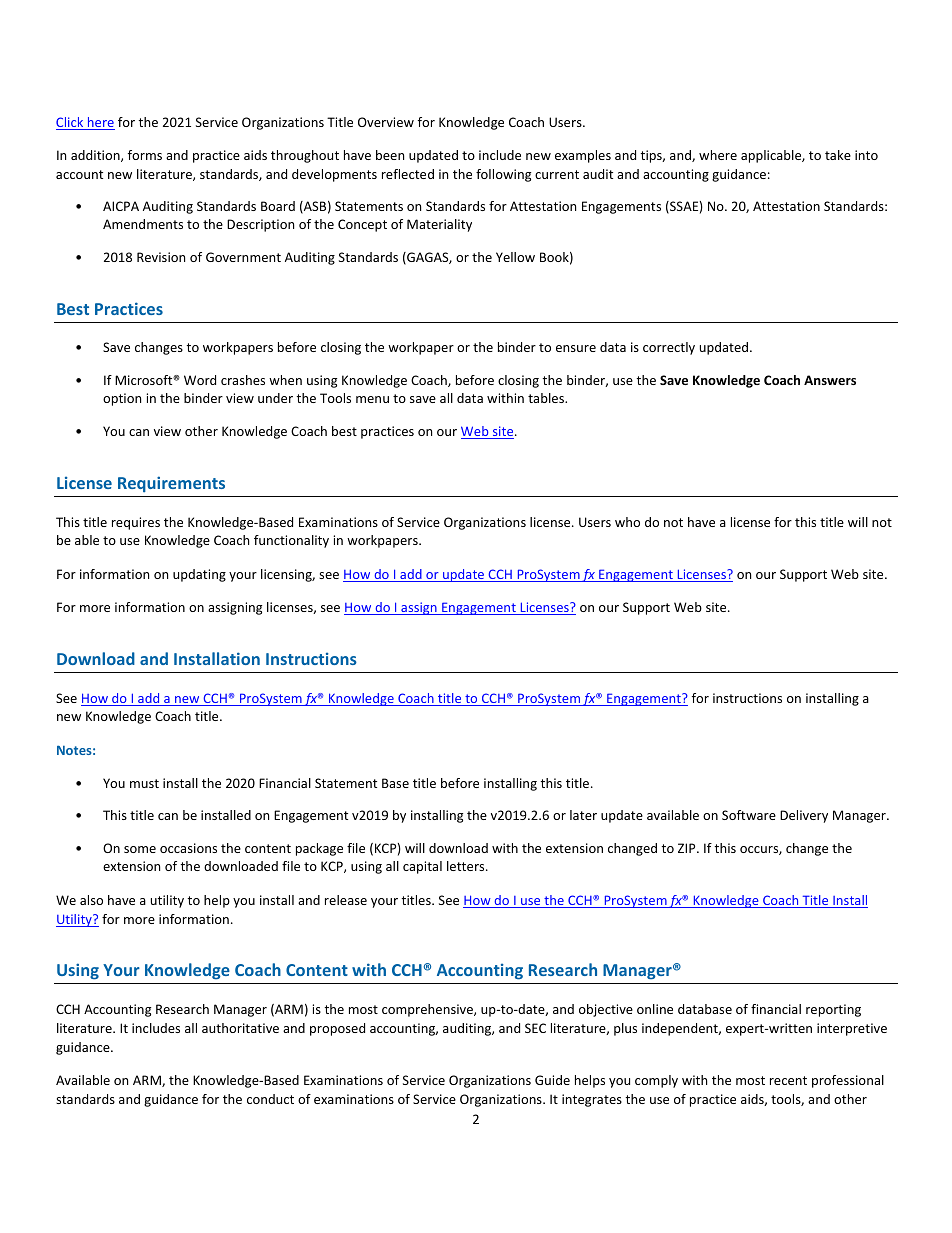  What do you see at coordinates (830, 380) in the screenshot?
I see `Answers` at bounding box center [830, 380].
